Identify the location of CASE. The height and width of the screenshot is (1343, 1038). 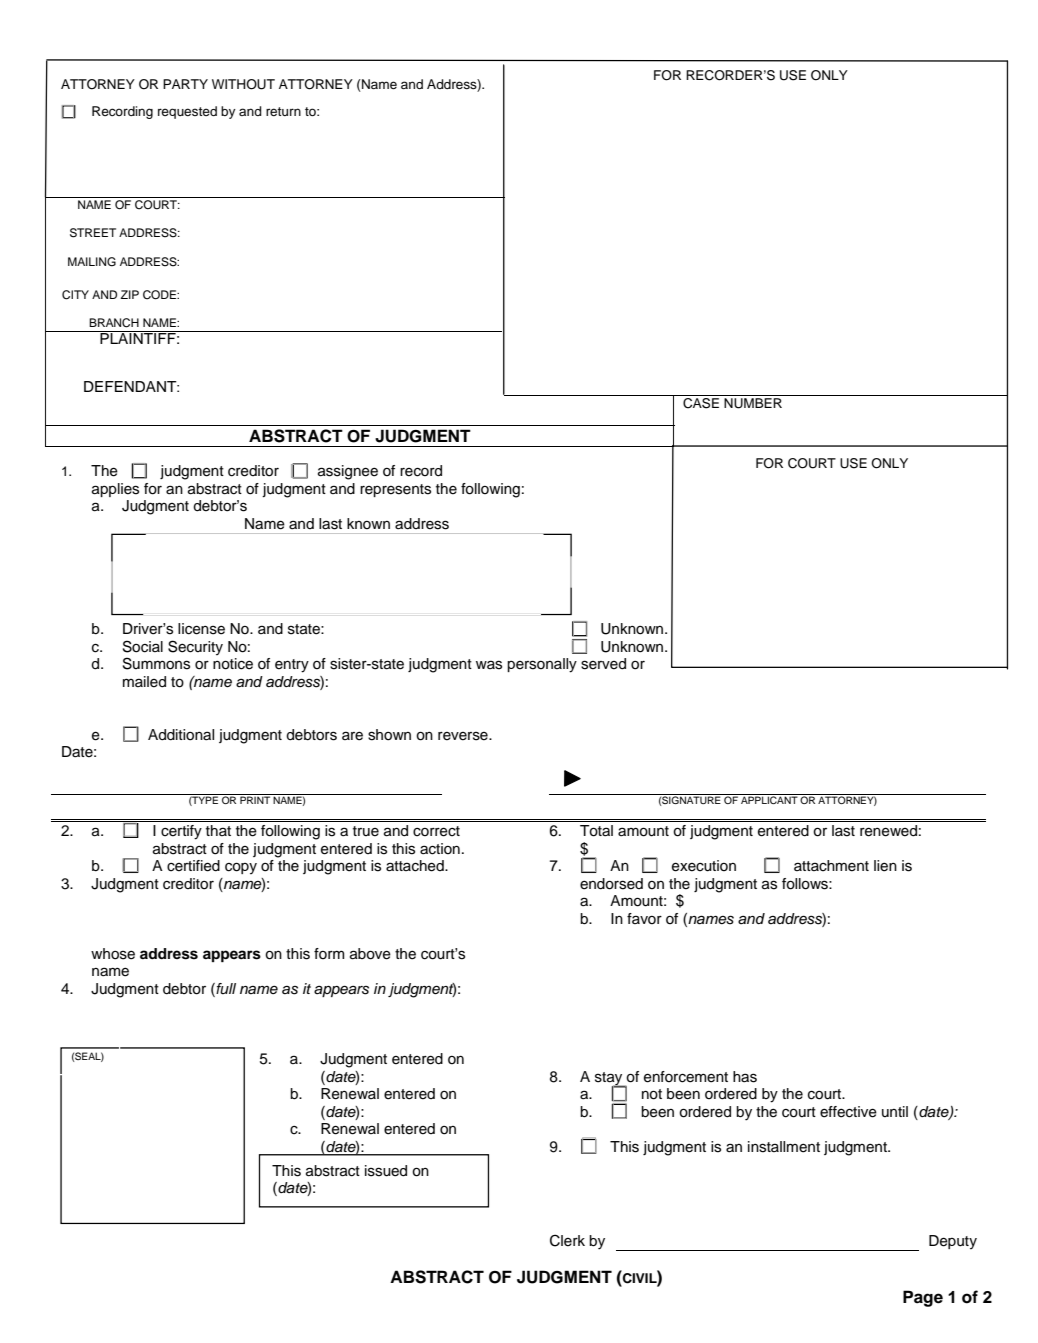
(701, 403).
